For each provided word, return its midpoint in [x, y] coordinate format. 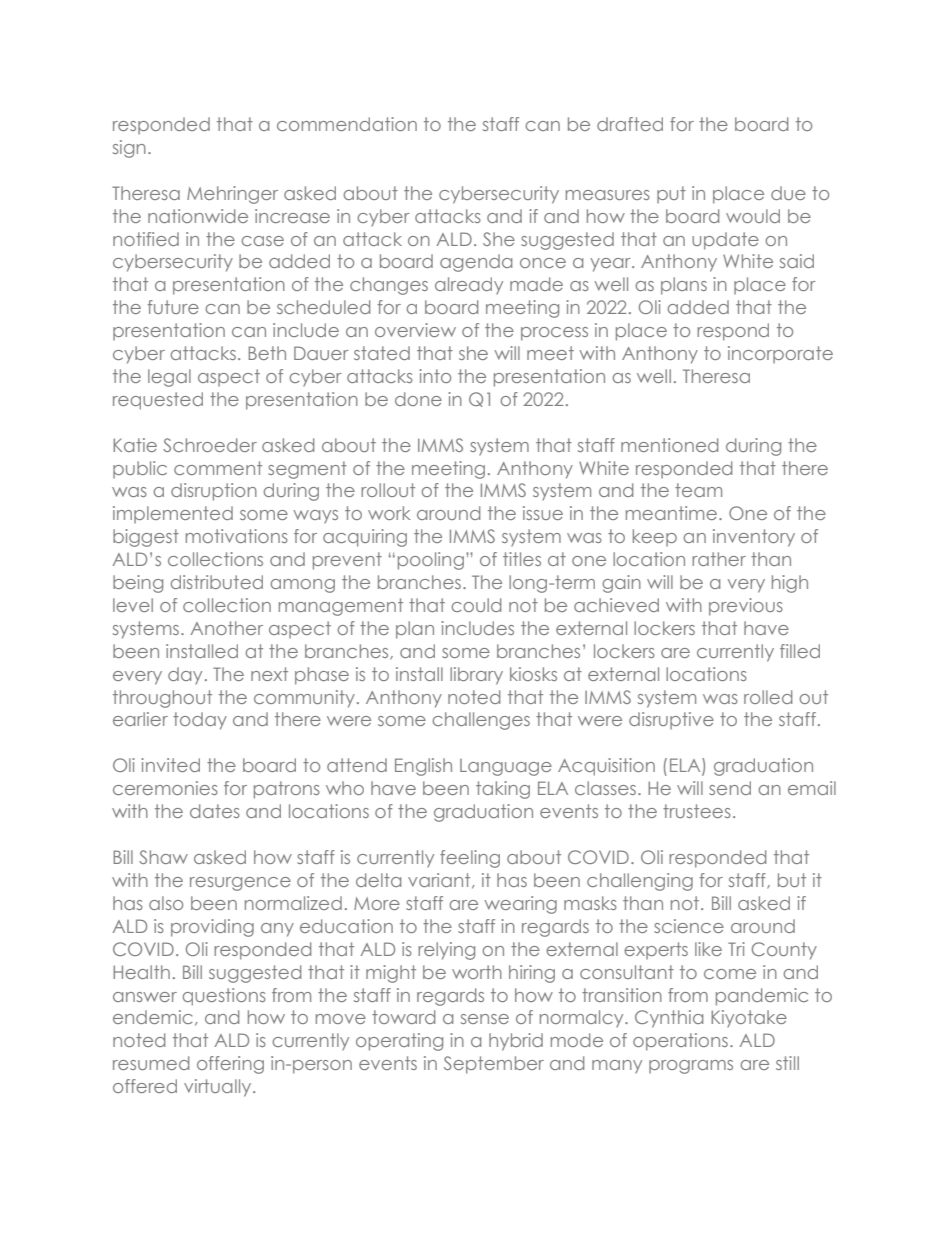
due [788, 193]
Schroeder [210, 445]
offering [230, 1065]
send [730, 788]
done [418, 399]
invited [170, 765]
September [494, 1065]
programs [691, 1067]
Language [506, 767]
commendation [347, 124]
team [698, 490]
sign [129, 149]
